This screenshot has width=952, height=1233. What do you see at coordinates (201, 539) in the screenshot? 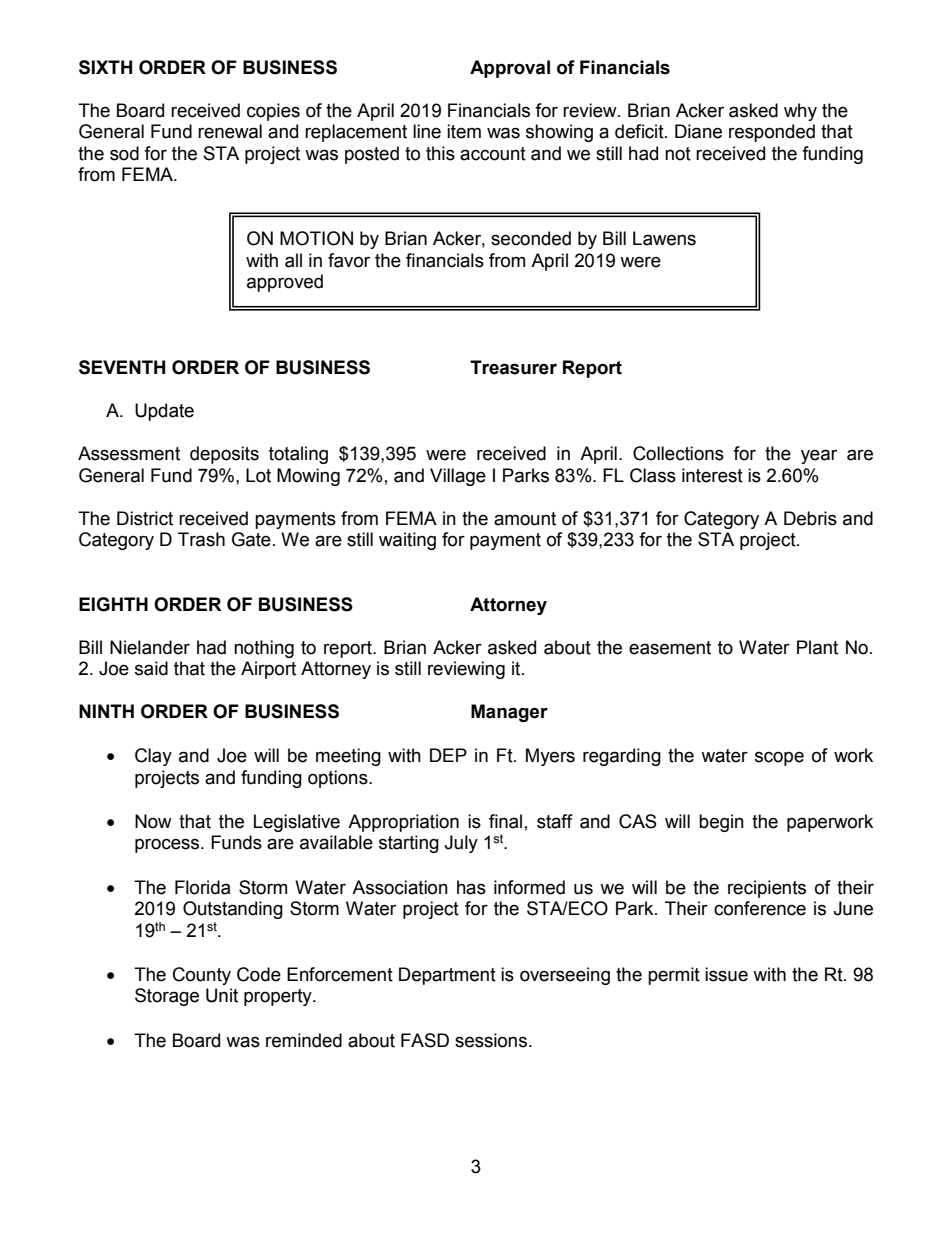
I see `Trash` at bounding box center [201, 539].
